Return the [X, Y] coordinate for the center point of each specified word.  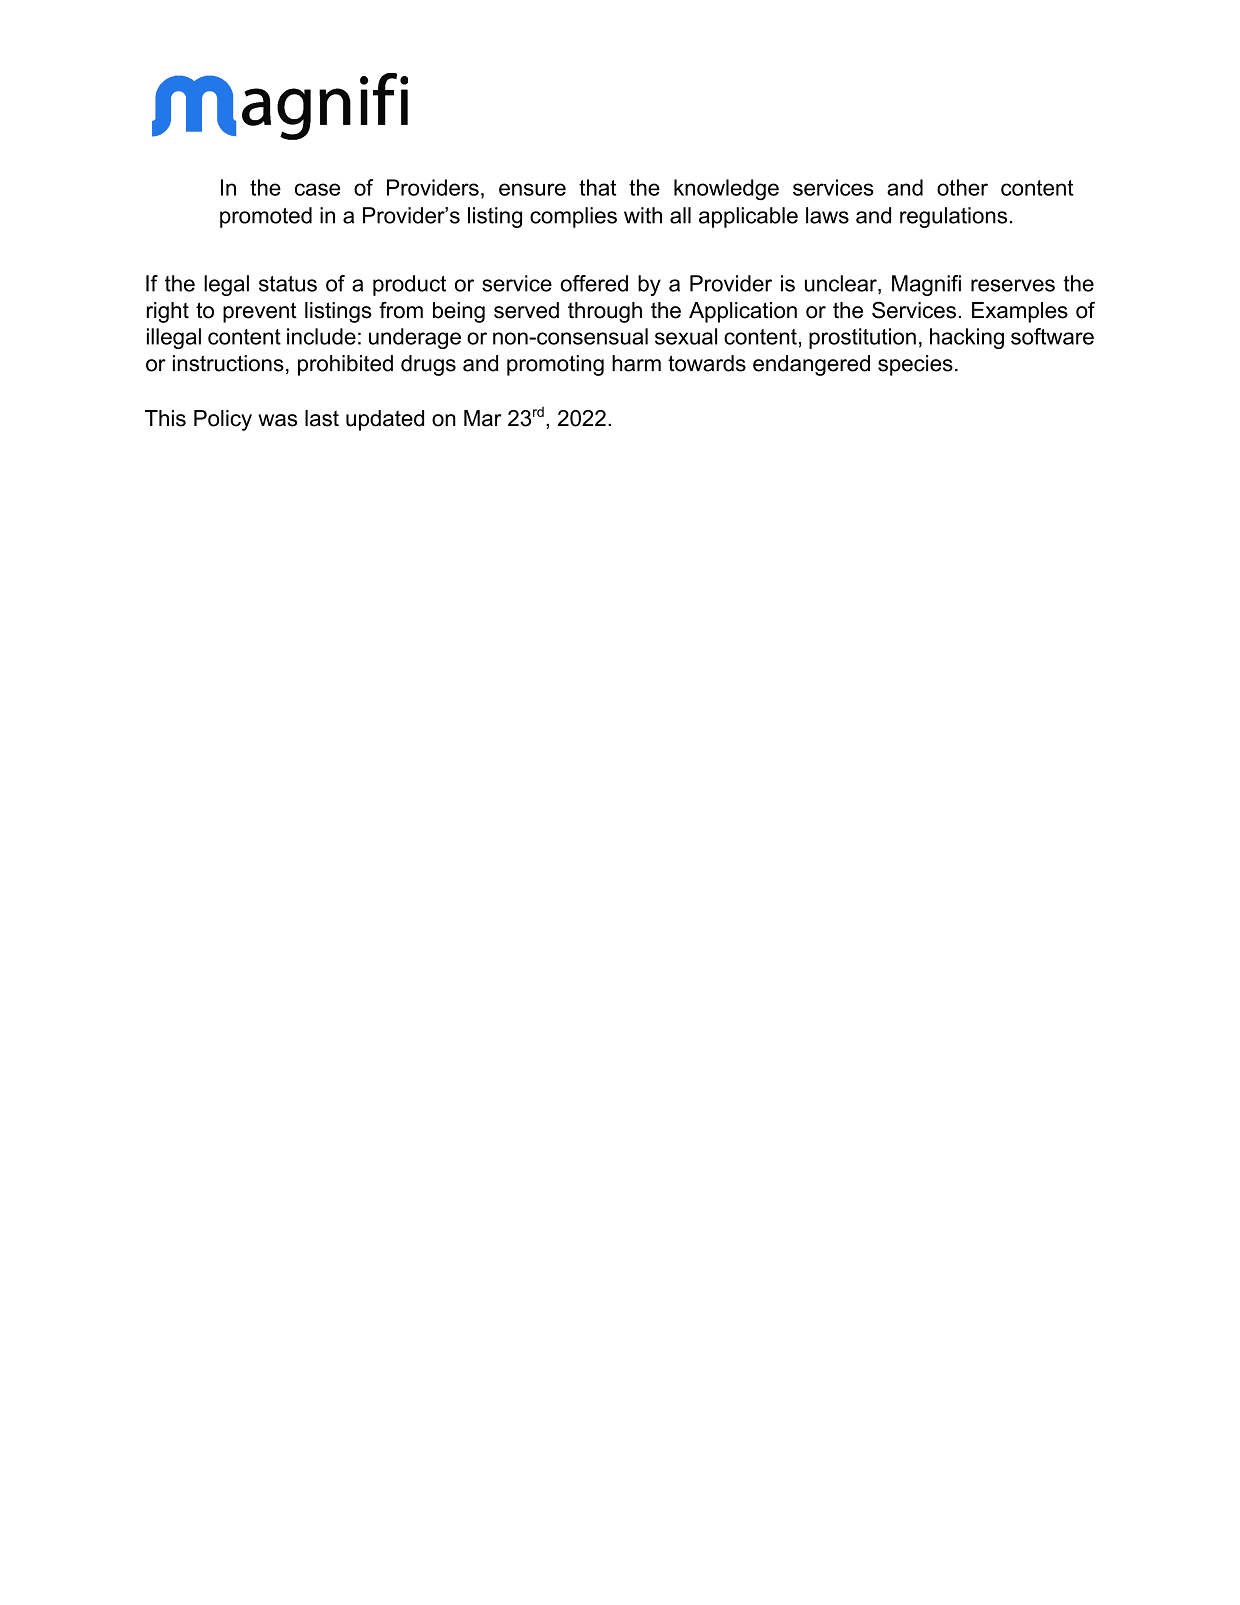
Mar [483, 418]
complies [573, 217]
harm [636, 363]
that [597, 187]
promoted [266, 217]
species [915, 365]
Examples [1020, 312]
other [962, 187]
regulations [953, 217]
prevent [260, 312]
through [605, 312]
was [277, 420]
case [317, 189]
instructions [228, 363]
